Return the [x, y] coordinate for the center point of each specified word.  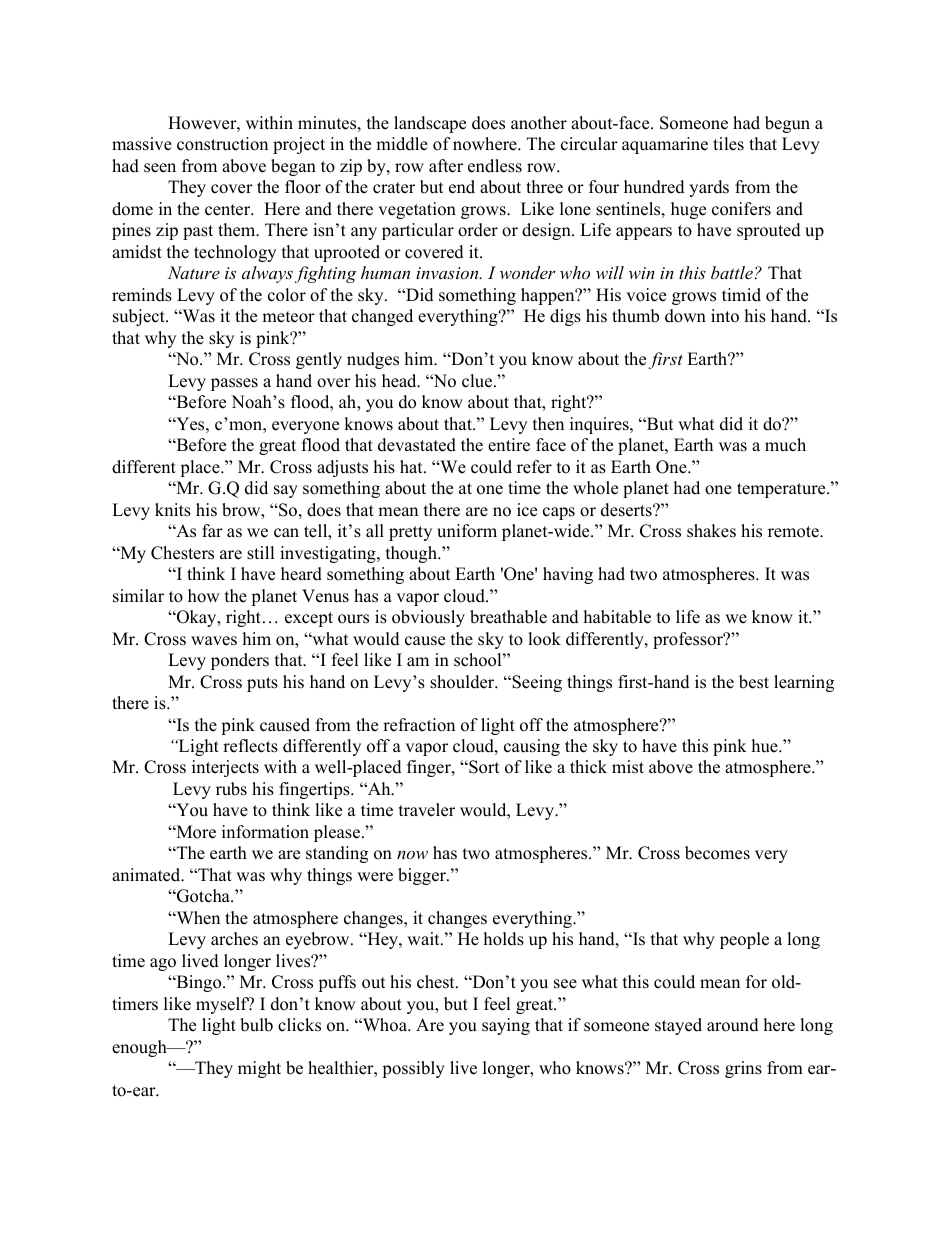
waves [214, 641]
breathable [508, 617]
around [733, 1025]
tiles [728, 144]
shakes [711, 531]
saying [506, 1026]
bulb [256, 1025]
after [446, 166]
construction [222, 144]
